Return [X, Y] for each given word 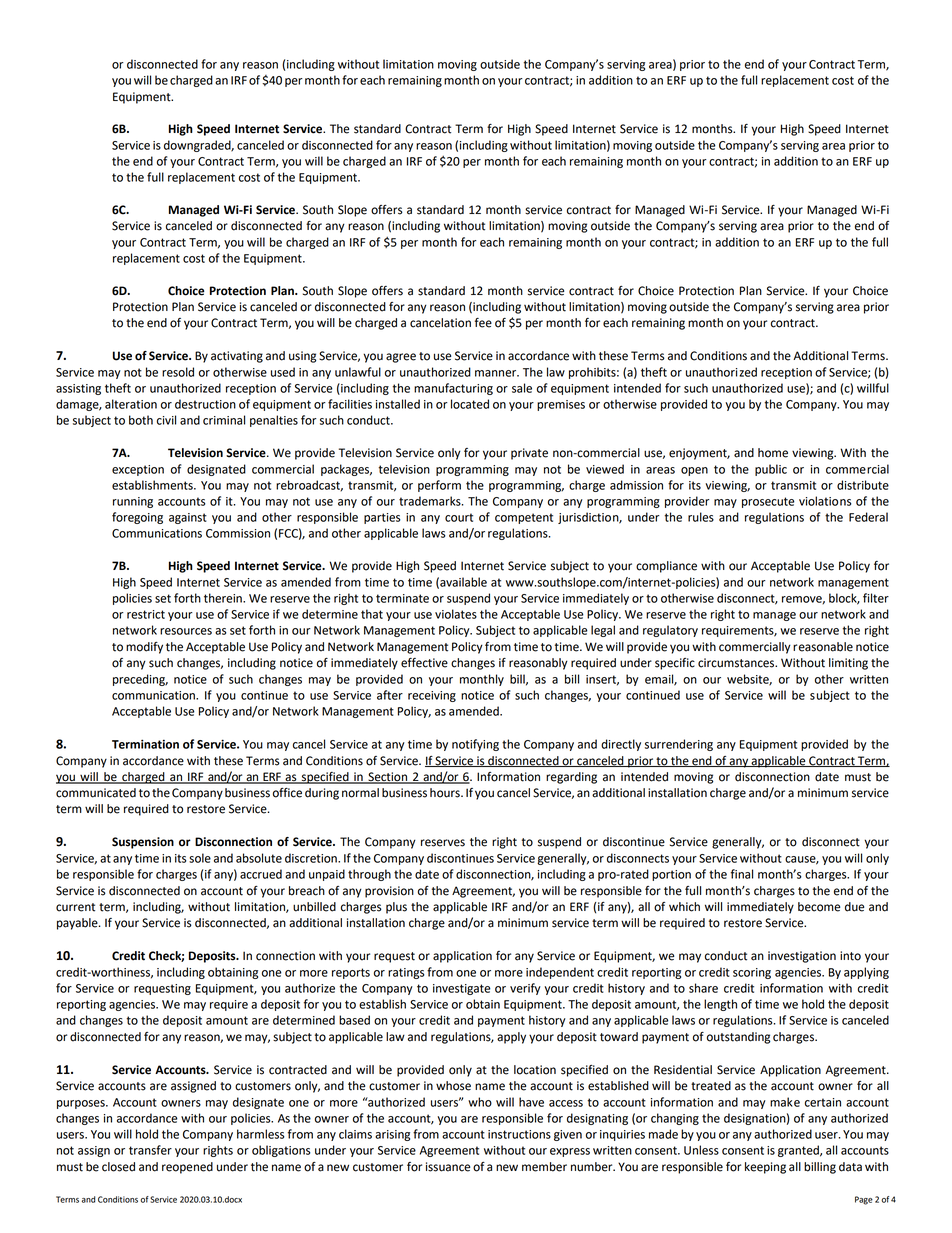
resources [186, 631]
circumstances [737, 663]
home [773, 453]
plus [396, 908]
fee [483, 323]
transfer [150, 1150]
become [819, 907]
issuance [448, 1167]
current [75, 907]
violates [456, 614]
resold [178, 372]
